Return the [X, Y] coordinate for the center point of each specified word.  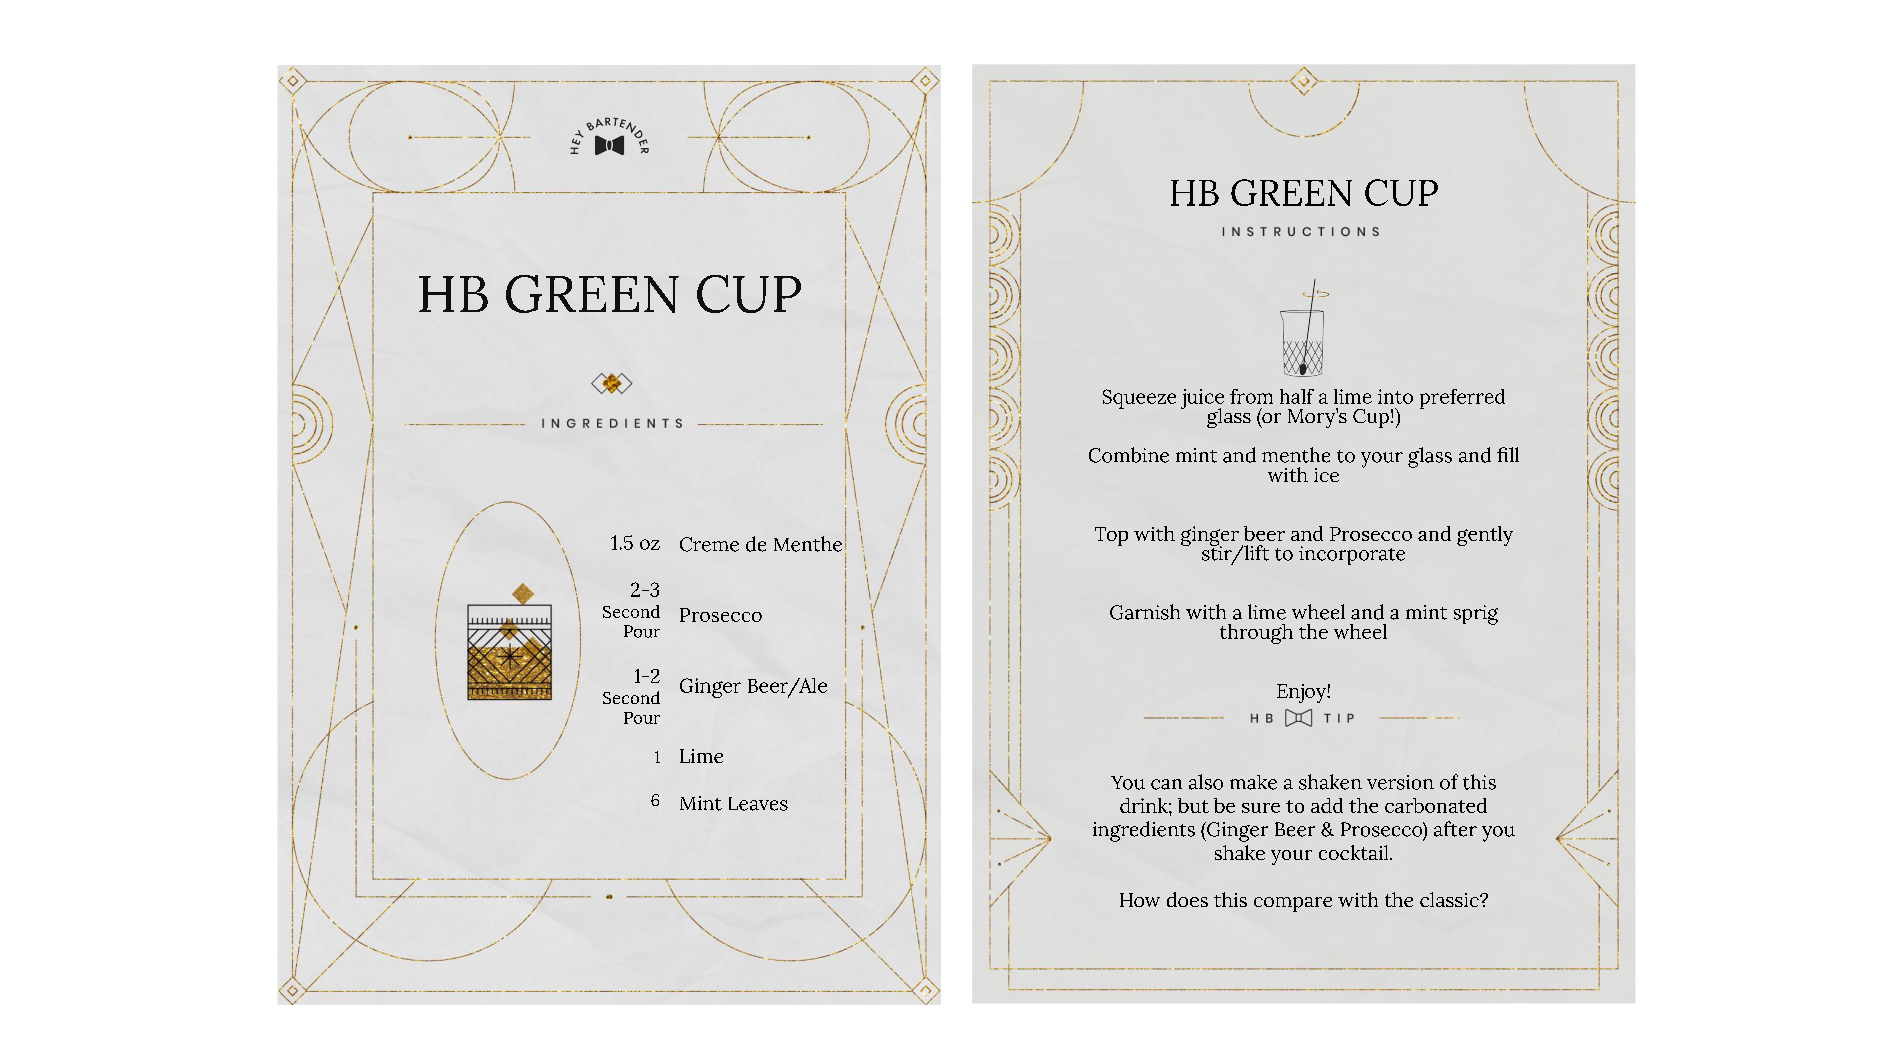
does [1187, 899]
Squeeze [1139, 399]
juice [1202, 400]
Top [1111, 536]
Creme [709, 544]
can [1166, 784]
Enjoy [1302, 693]
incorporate [1352, 555]
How [1140, 900]
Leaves [758, 804]
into [1395, 396]
